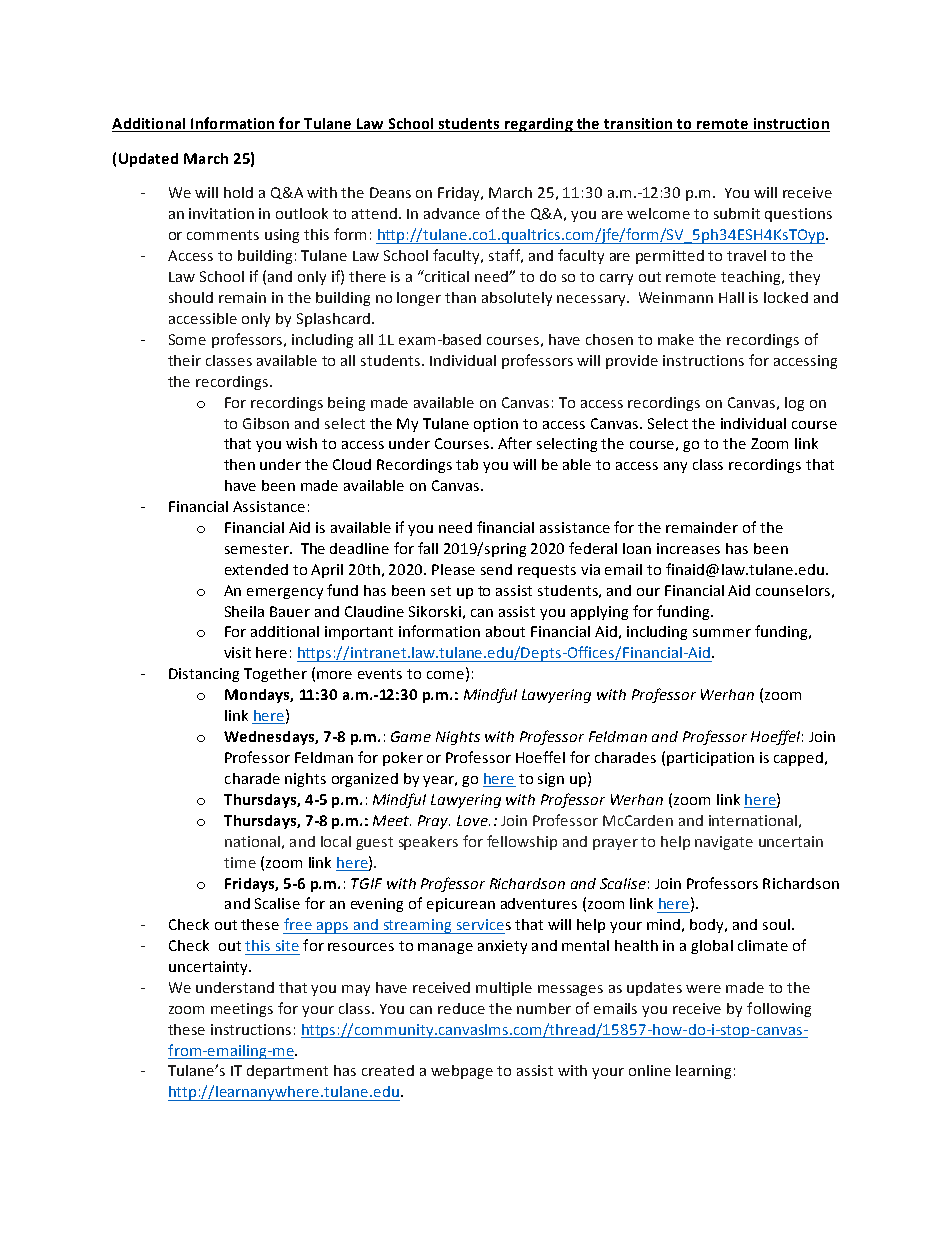 The height and width of the screenshot is (1233, 952). What do you see at coordinates (737, 213) in the screenshot?
I see `submit` at bounding box center [737, 213].
